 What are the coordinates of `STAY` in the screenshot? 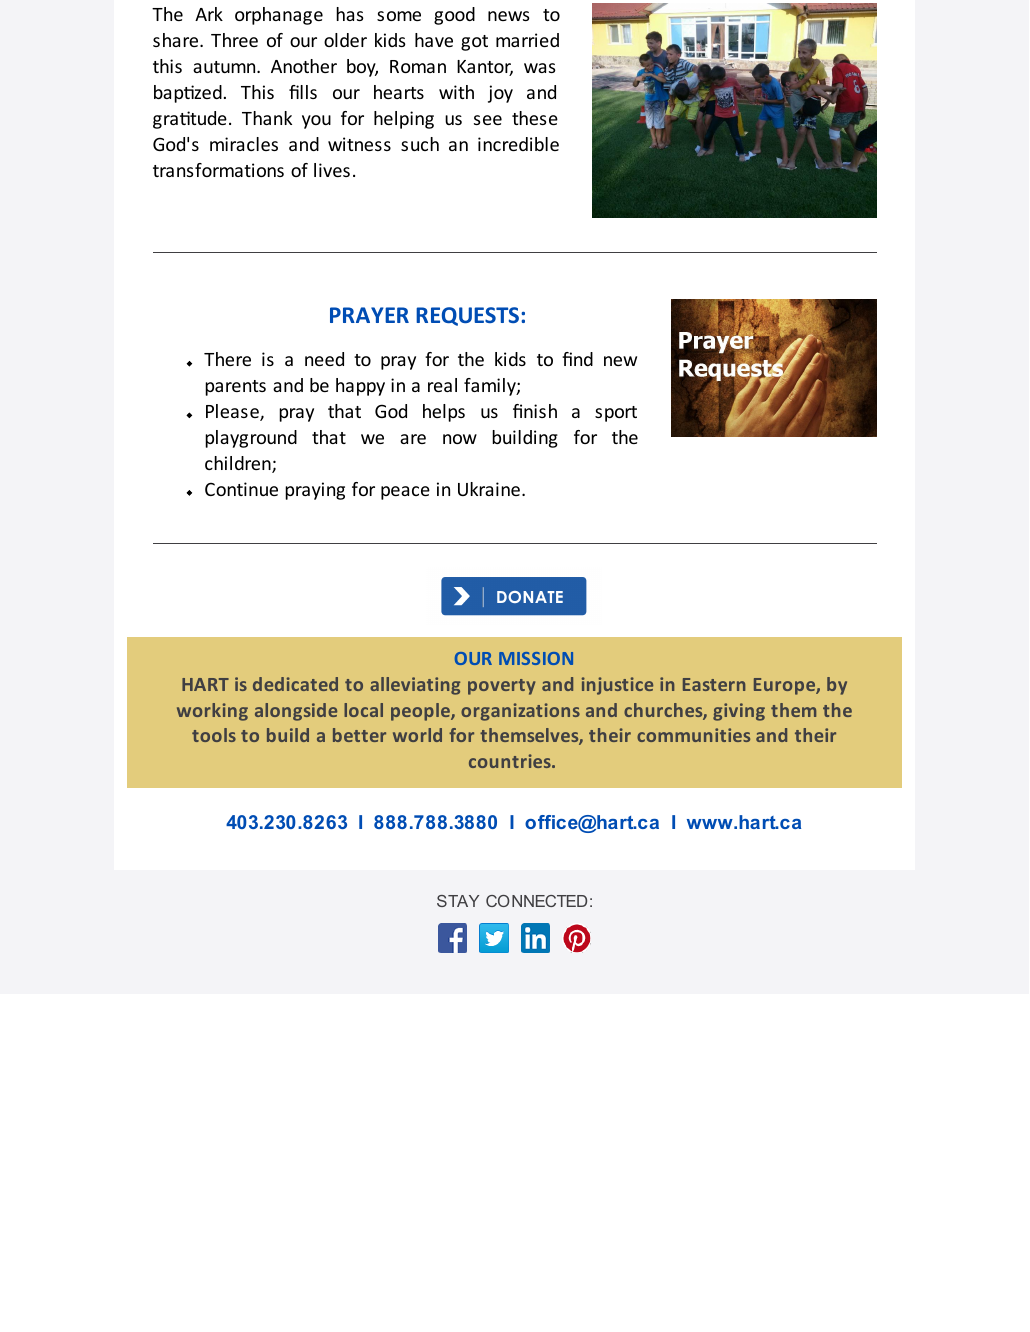 It's located at (458, 901).
